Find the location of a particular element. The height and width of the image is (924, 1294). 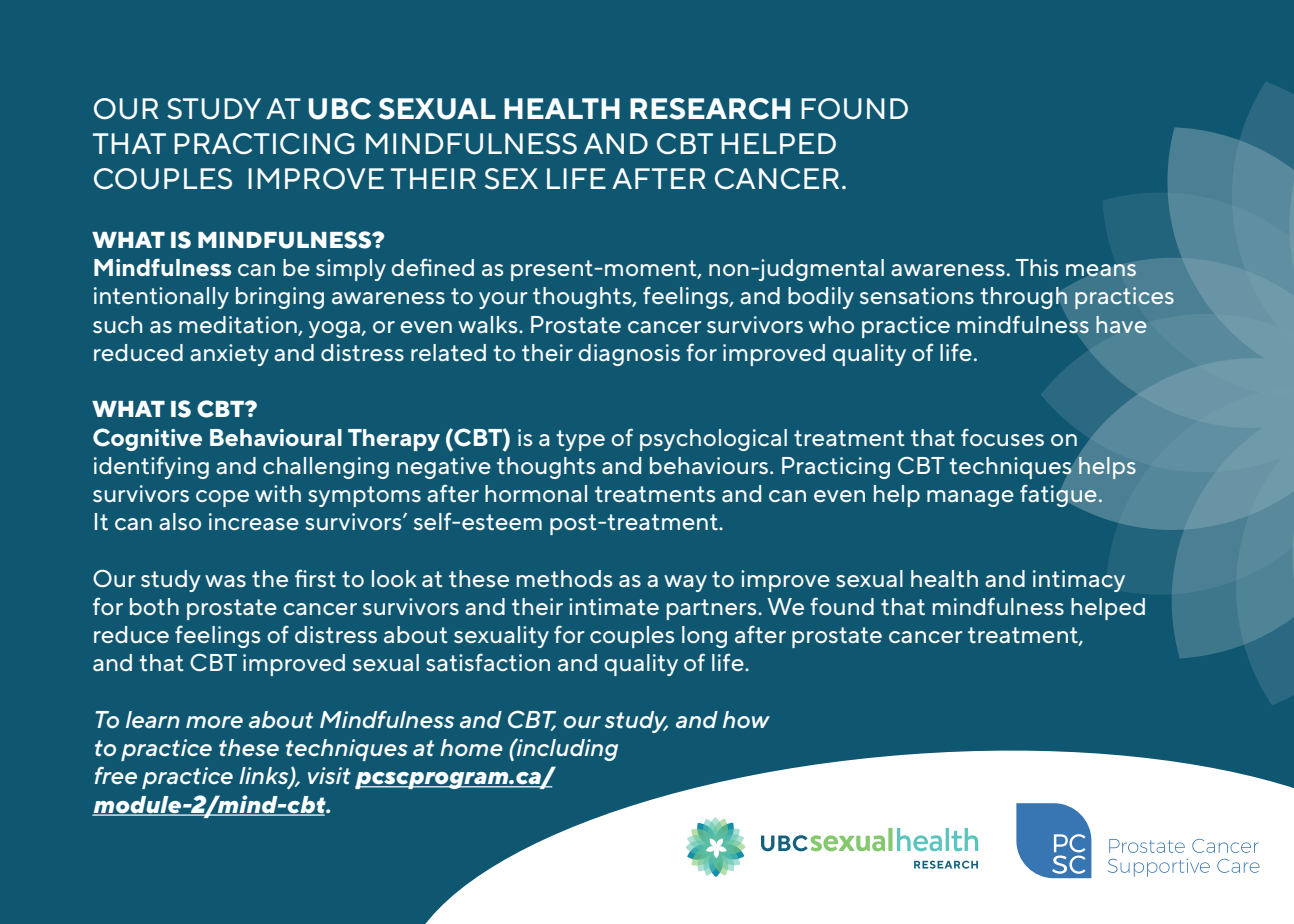

This is located at coordinates (1036, 267).
